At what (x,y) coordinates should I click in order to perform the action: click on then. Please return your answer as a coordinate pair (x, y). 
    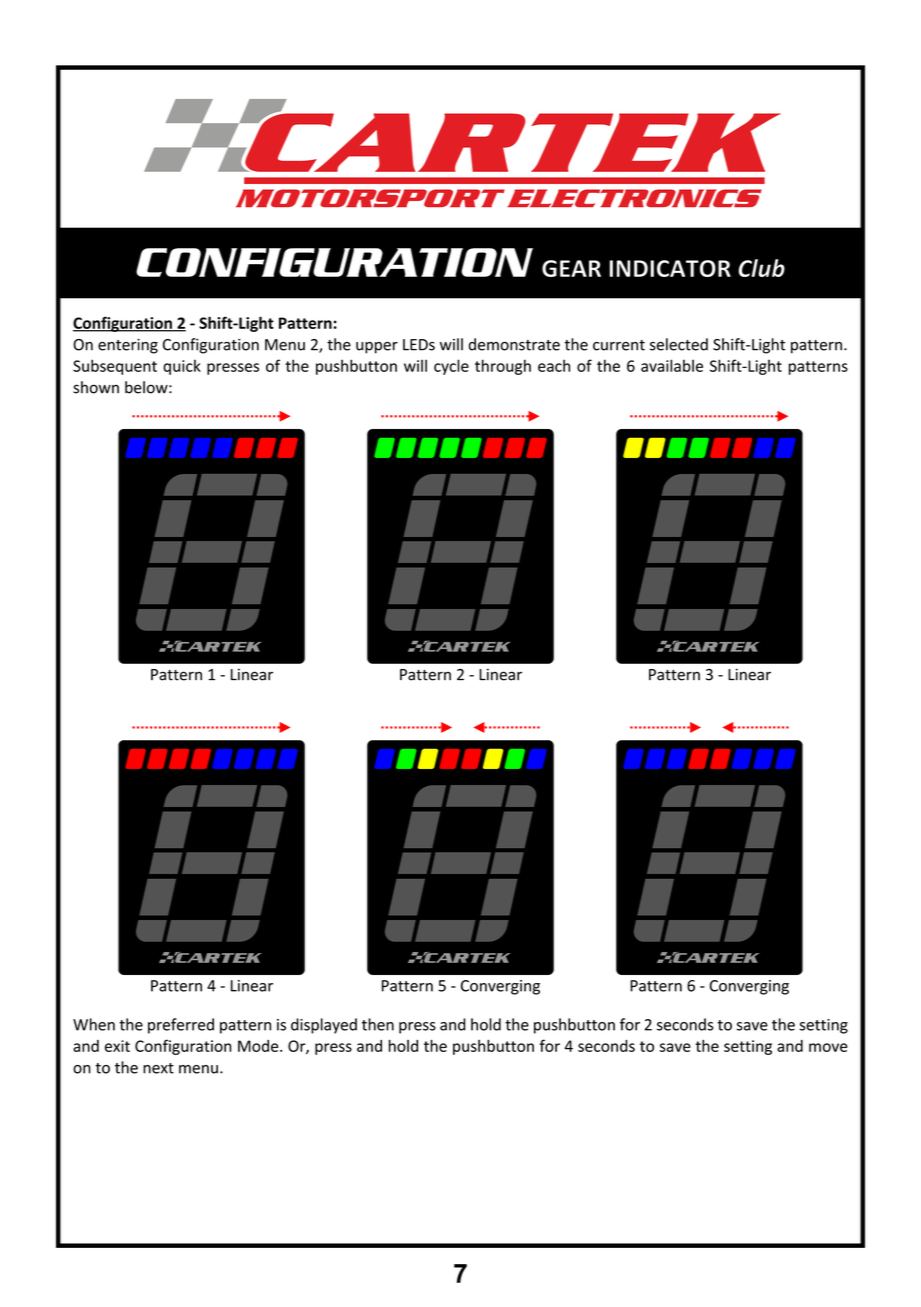
    Looking at the image, I should click on (378, 1024).
